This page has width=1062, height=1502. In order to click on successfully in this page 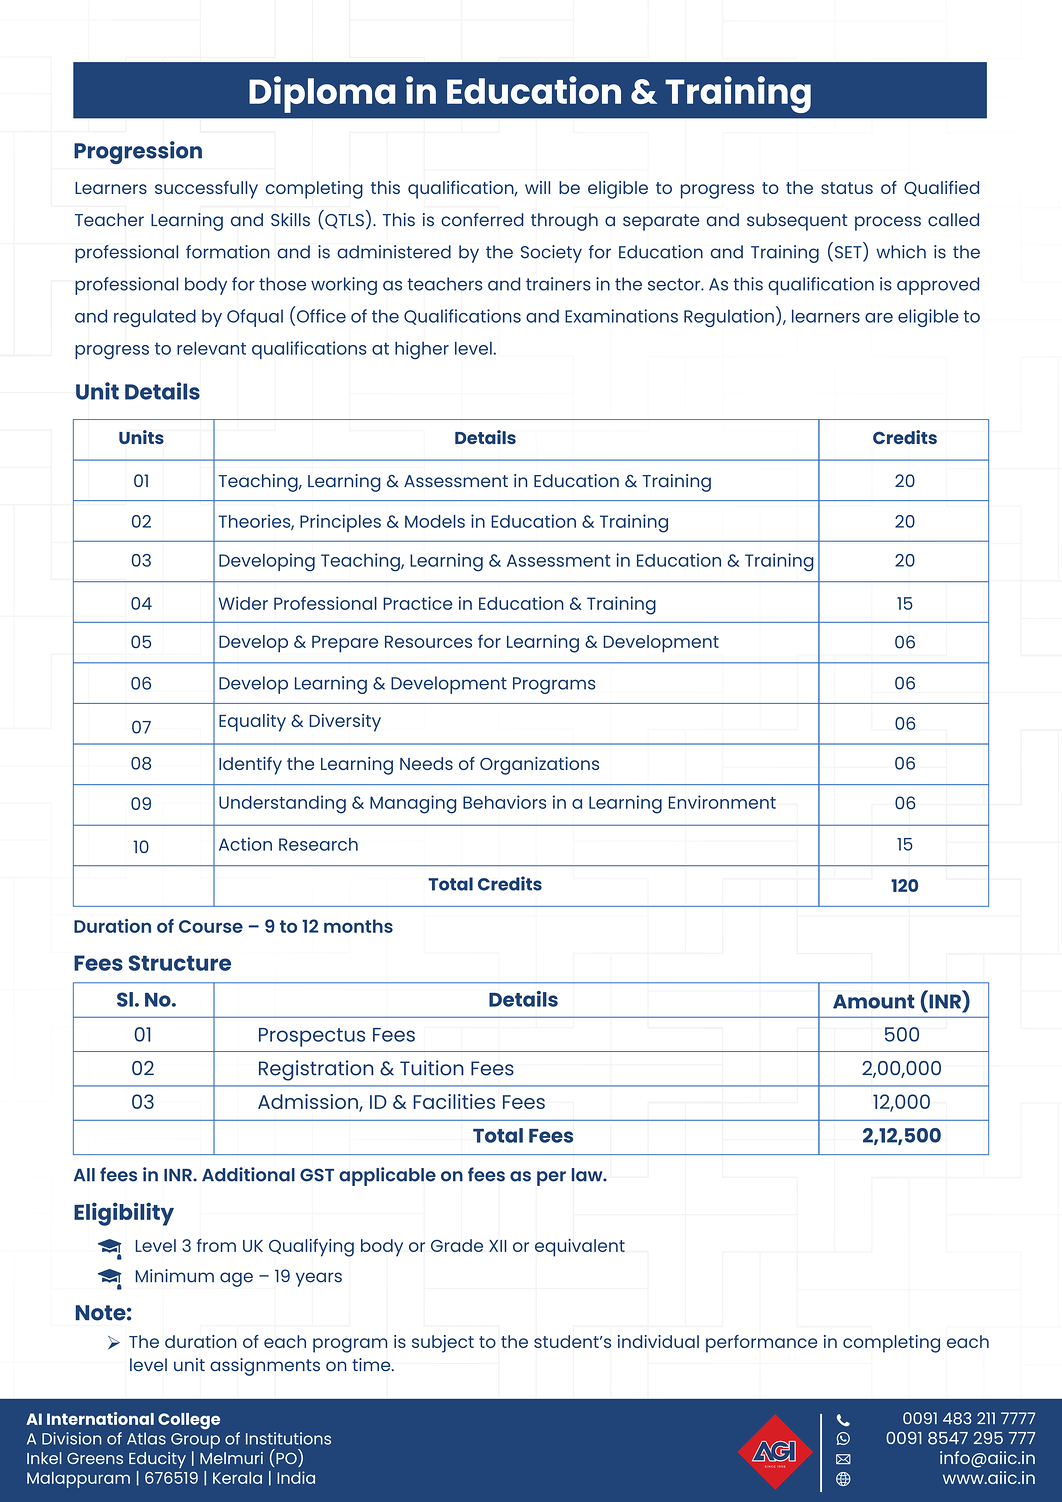, I will do `click(206, 190)`.
